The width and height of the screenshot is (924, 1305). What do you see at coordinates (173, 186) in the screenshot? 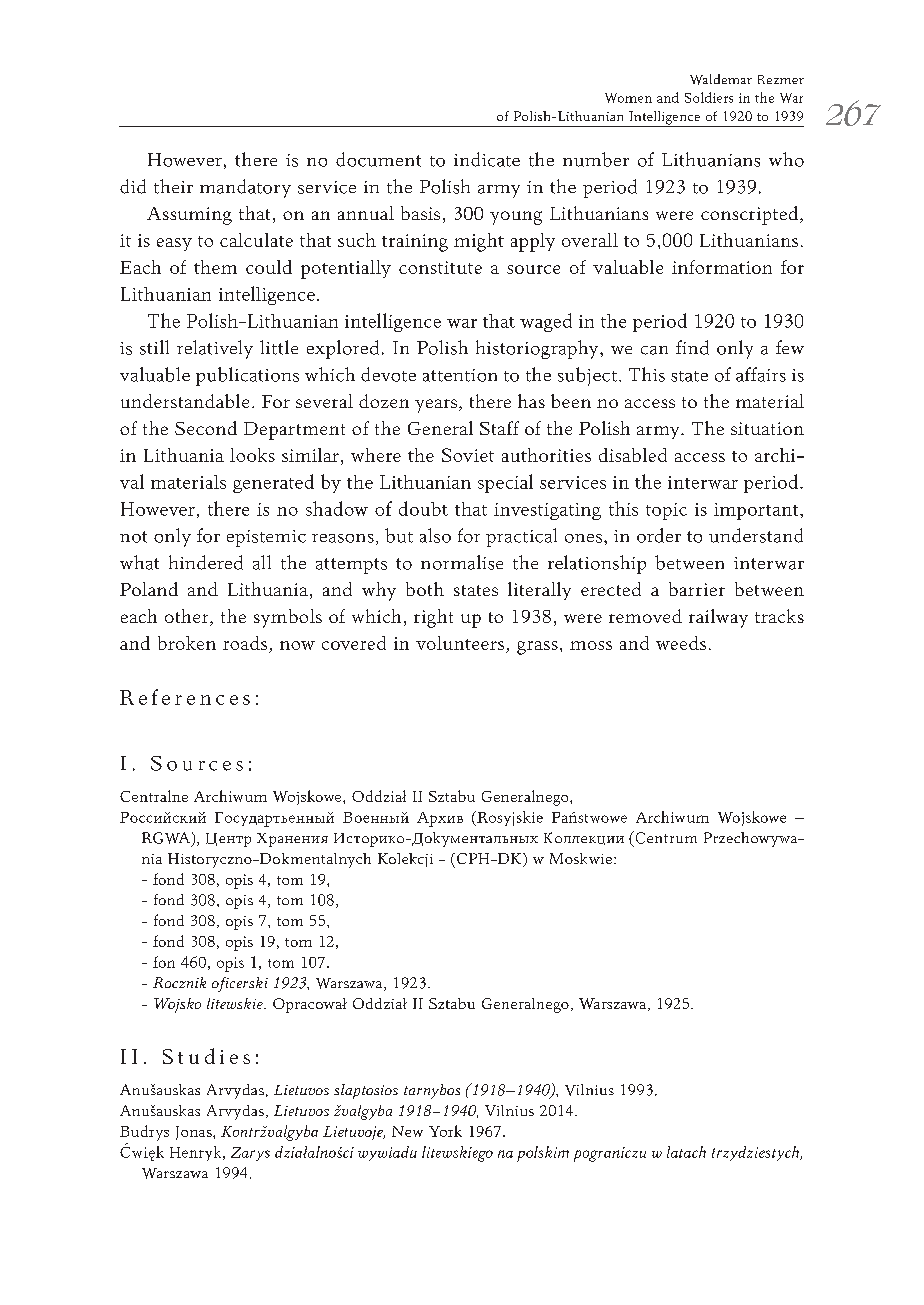
I see `their` at bounding box center [173, 186].
